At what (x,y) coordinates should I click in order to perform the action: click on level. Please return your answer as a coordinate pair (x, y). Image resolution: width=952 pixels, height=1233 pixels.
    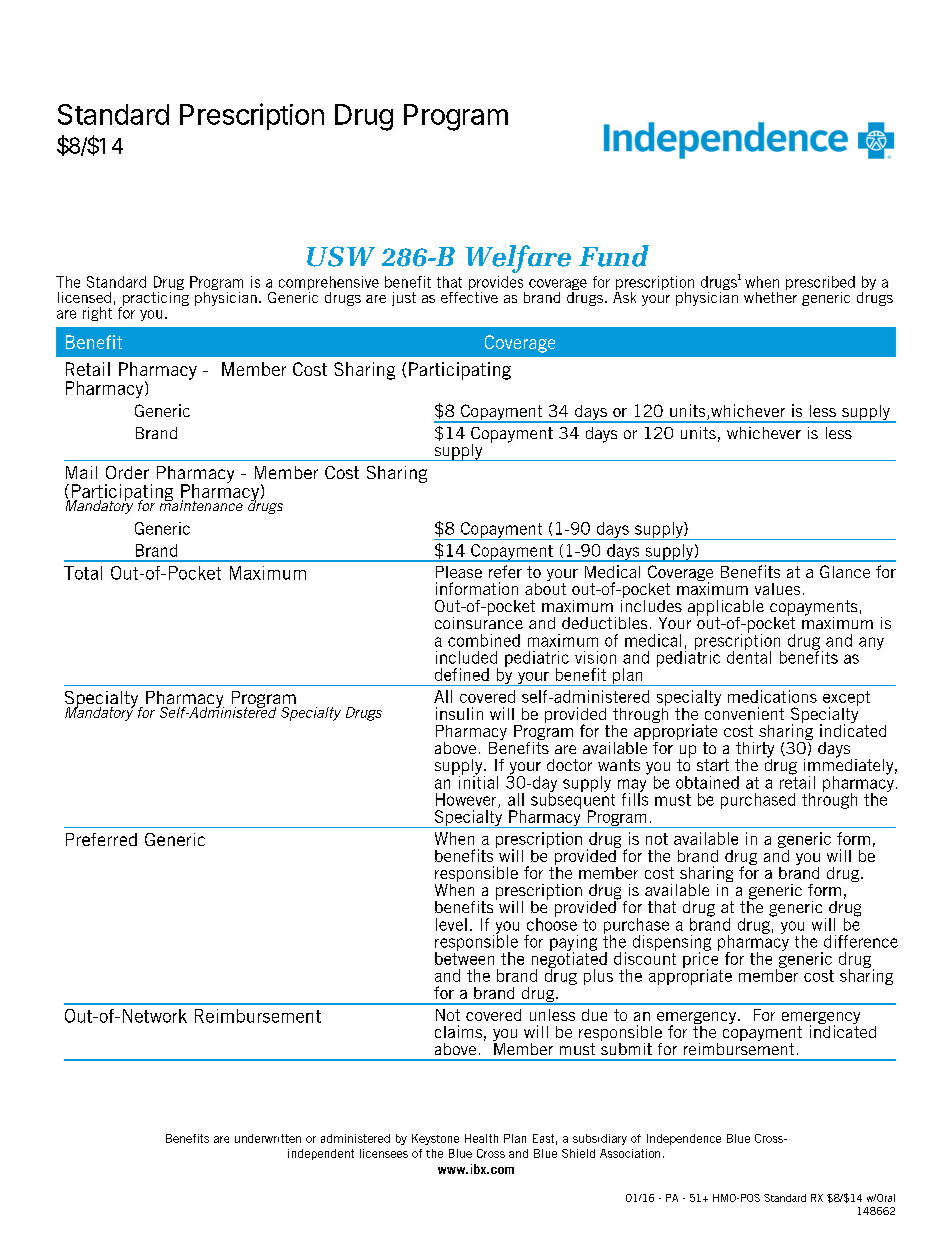
    Looking at the image, I should click on (451, 924).
